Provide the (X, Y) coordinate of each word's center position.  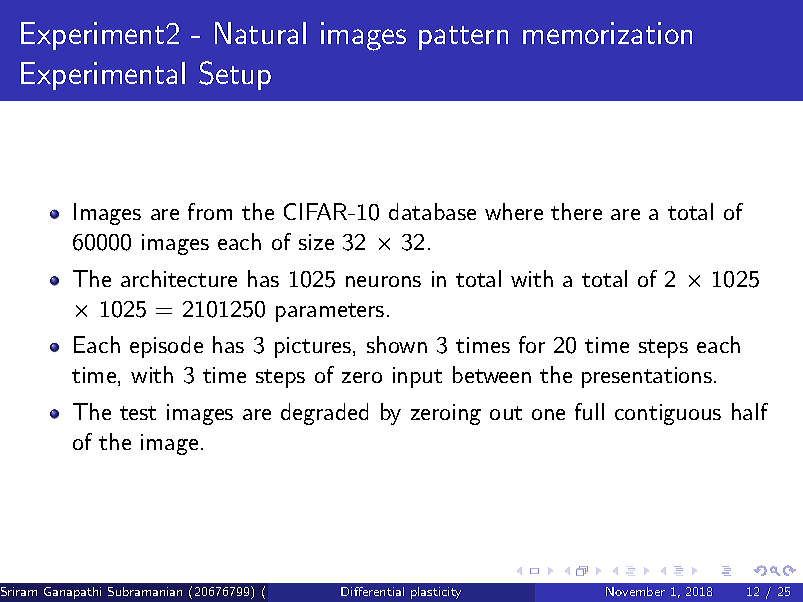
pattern (463, 38)
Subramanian (145, 591)
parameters (330, 312)
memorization (607, 33)
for (532, 344)
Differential (372, 591)
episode (166, 347)
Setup (235, 75)
